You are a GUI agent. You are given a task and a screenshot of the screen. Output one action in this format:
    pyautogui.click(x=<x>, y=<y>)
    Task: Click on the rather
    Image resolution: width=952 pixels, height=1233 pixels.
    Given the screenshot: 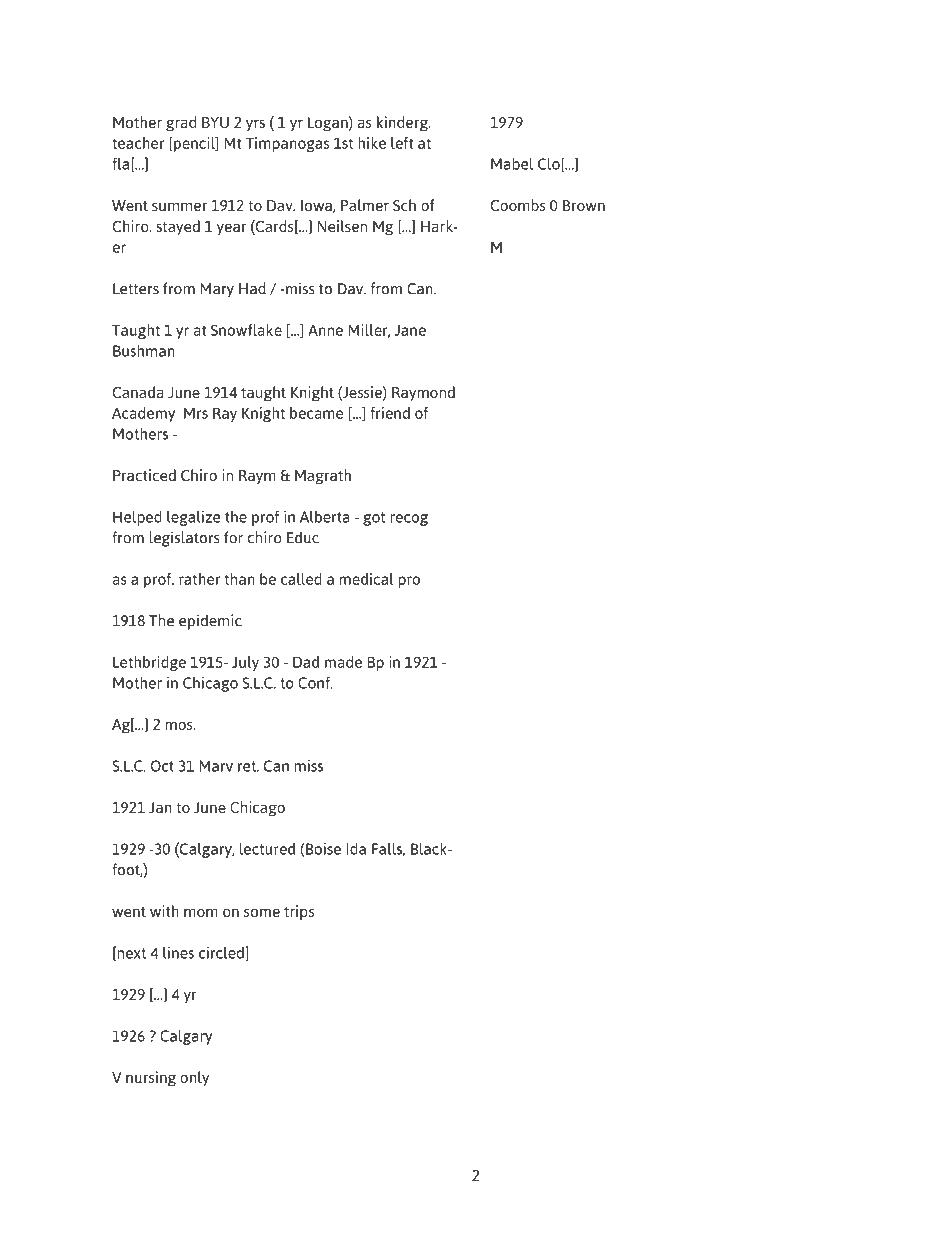 What is the action you would take?
    pyautogui.click(x=199, y=579)
